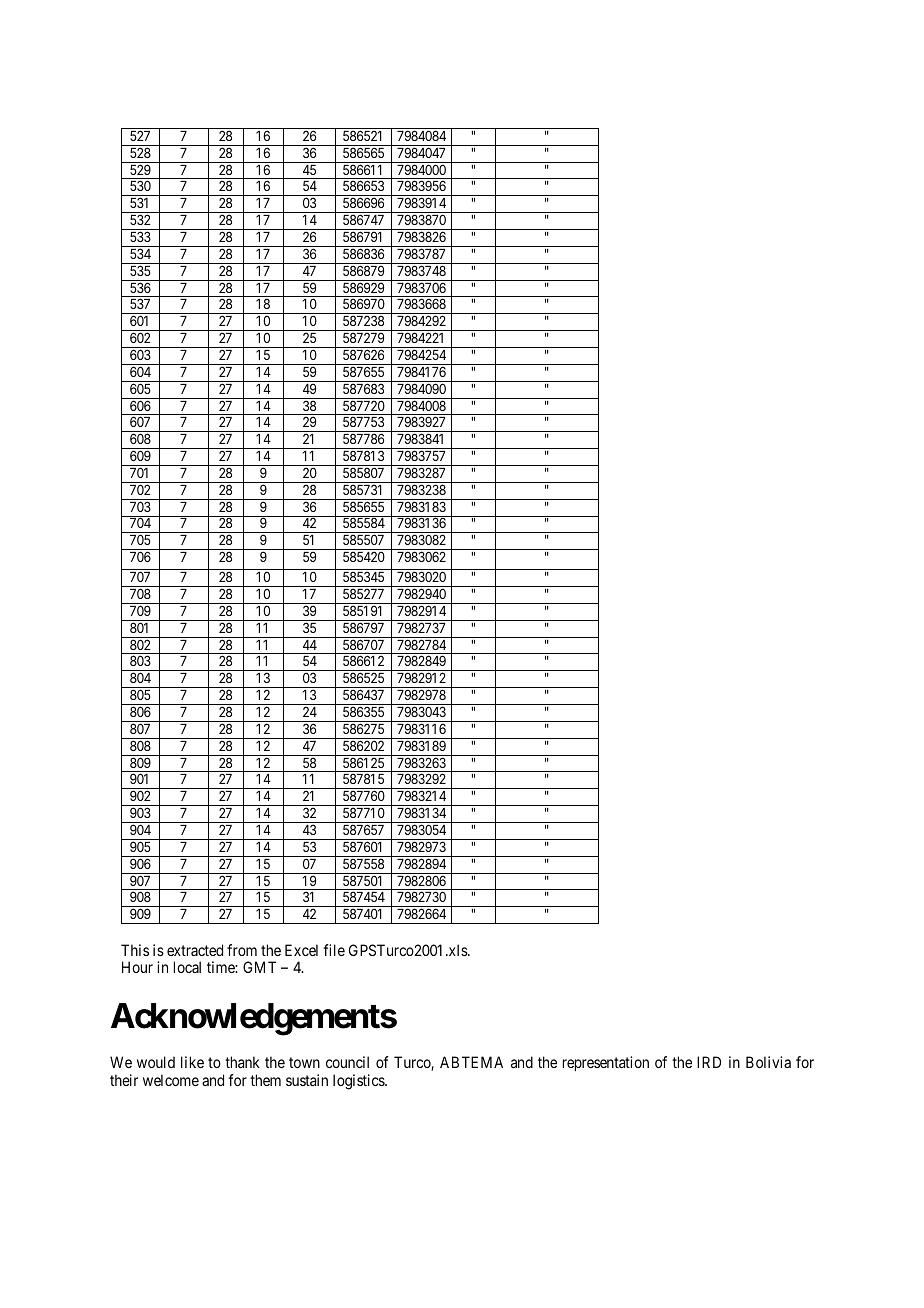 The height and width of the image is (1308, 924). Describe the element at coordinates (242, 950) in the image. I see `from` at that location.
